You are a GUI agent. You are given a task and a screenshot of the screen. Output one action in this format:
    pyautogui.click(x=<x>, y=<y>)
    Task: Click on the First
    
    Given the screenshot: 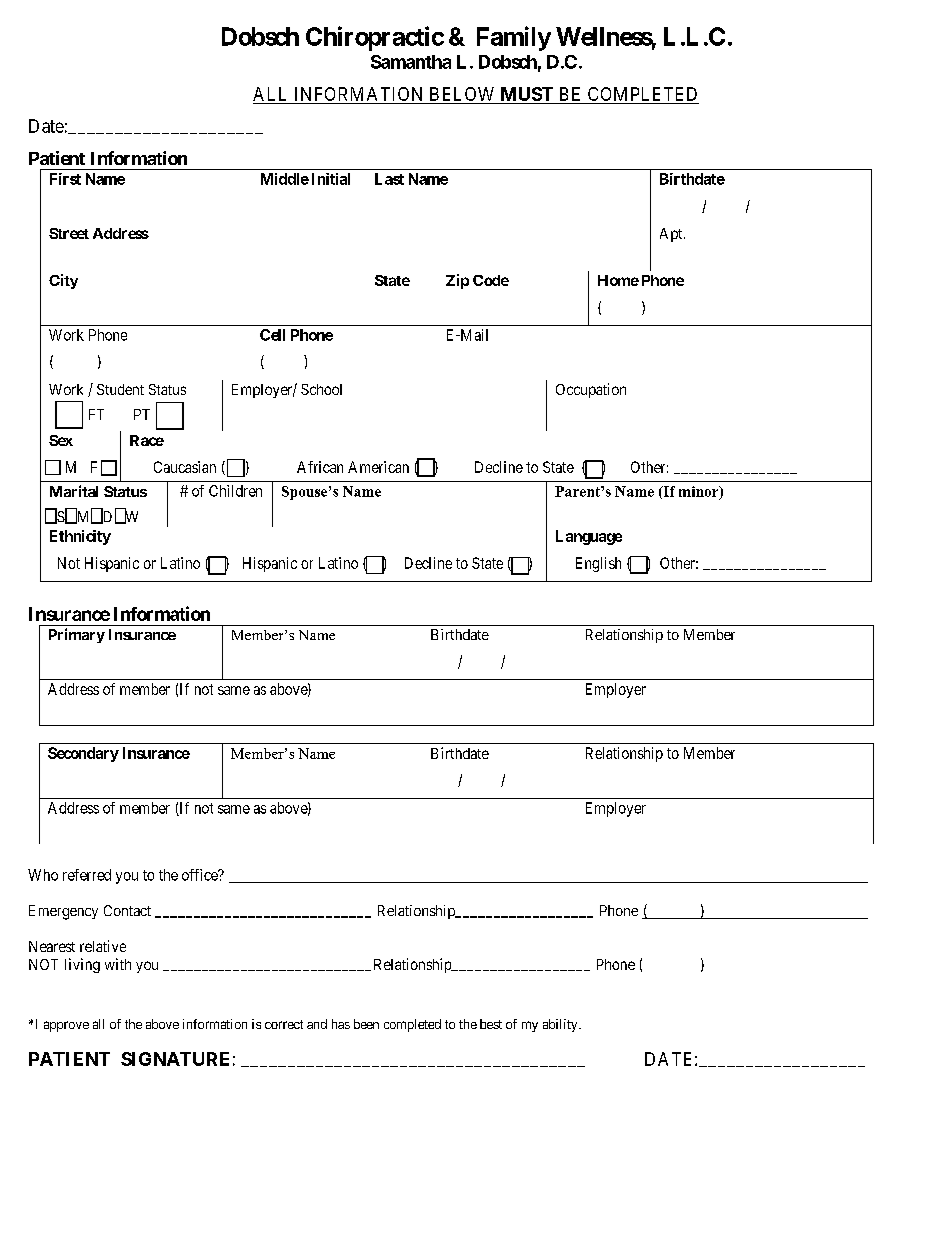 What is the action you would take?
    pyautogui.click(x=65, y=179)
